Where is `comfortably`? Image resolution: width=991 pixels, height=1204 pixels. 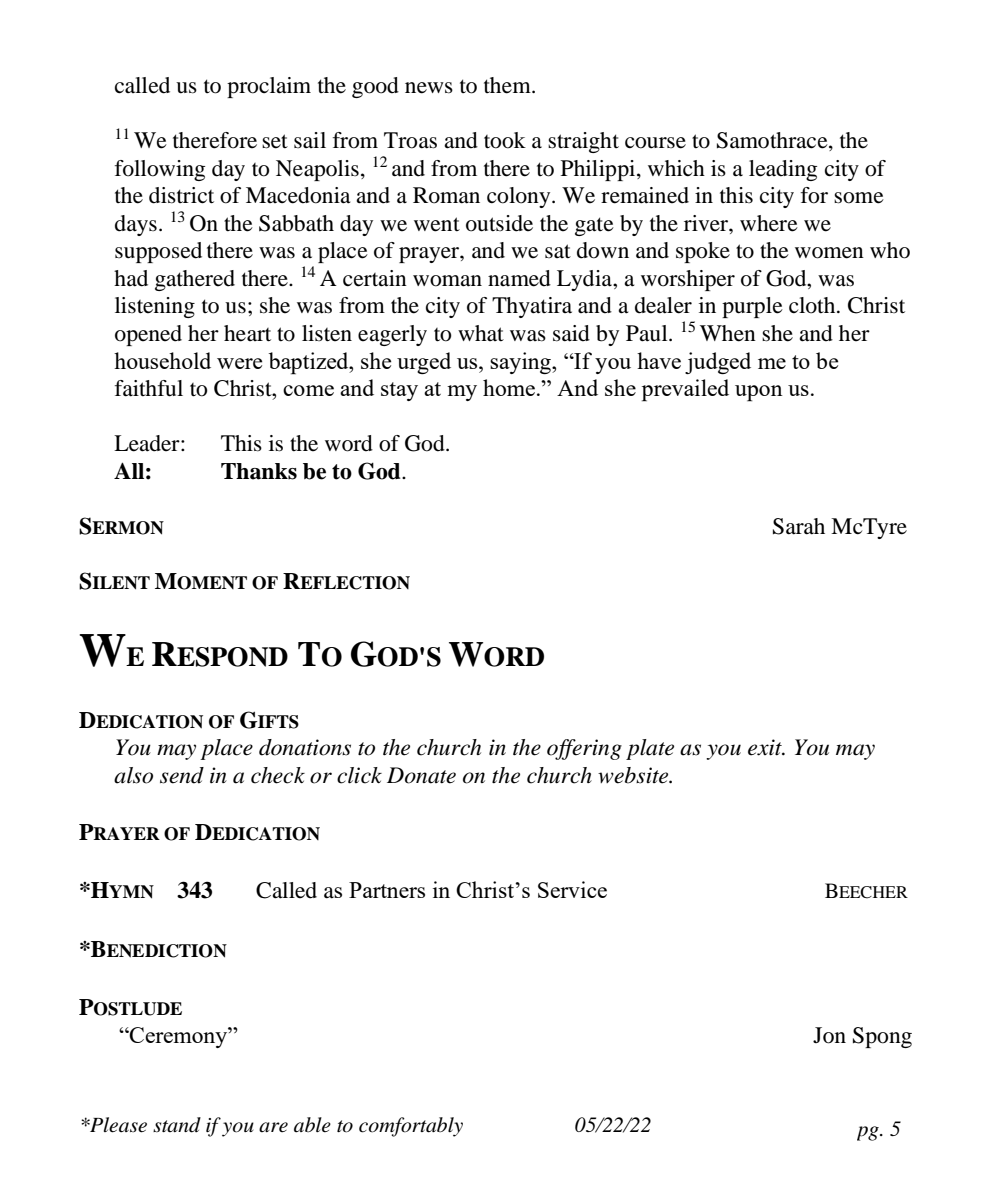 comfortably is located at coordinates (411, 1127).
